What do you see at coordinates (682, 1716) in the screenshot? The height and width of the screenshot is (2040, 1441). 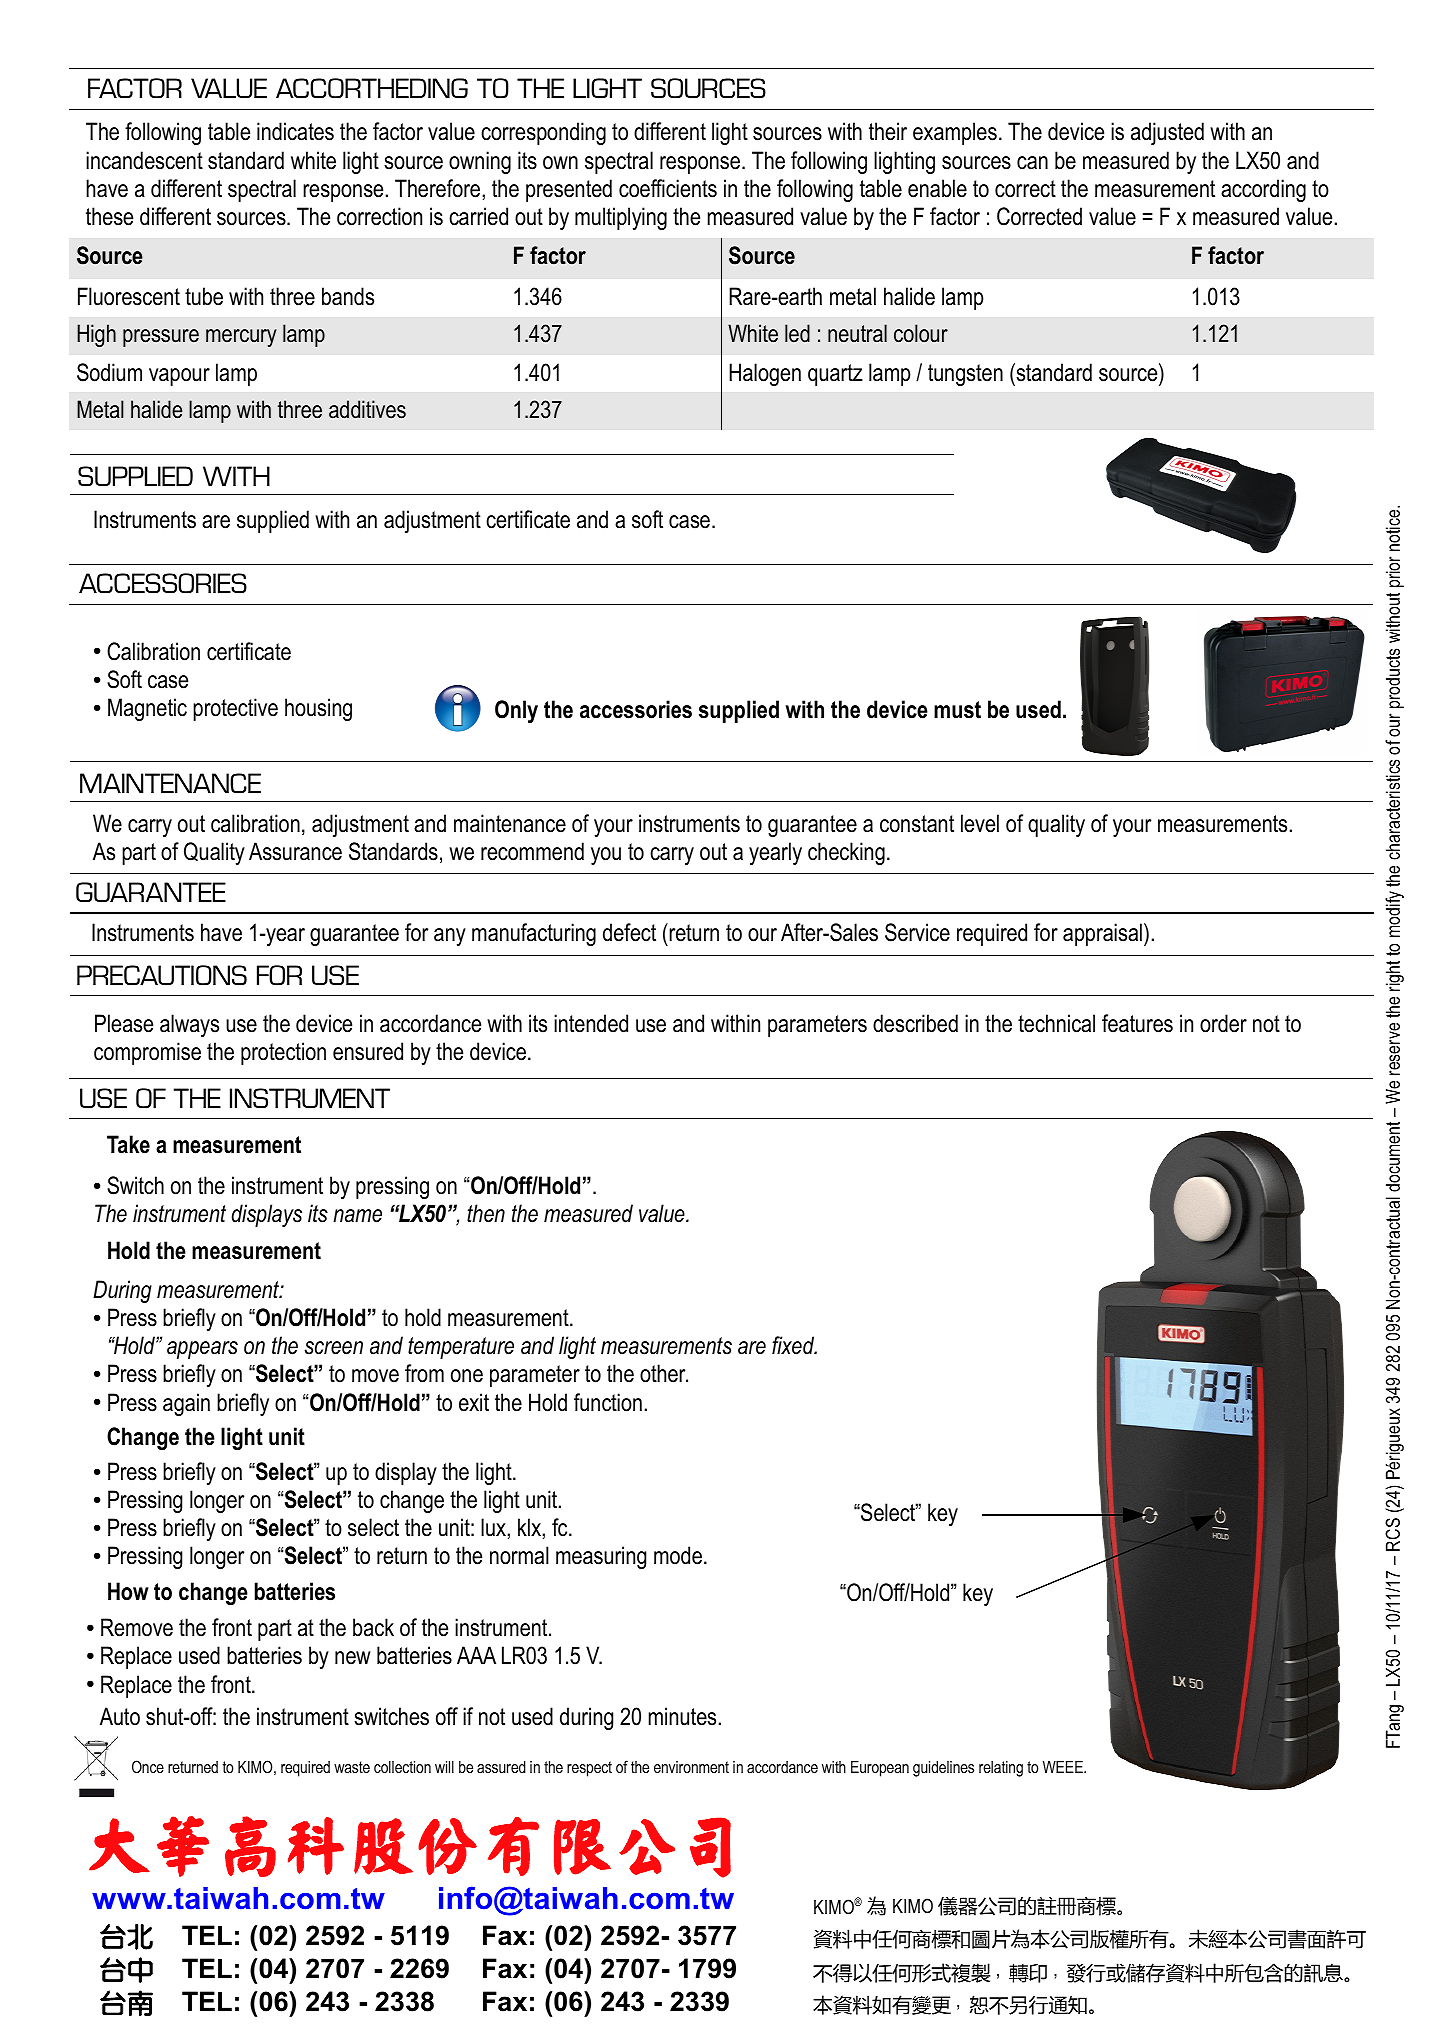 I see `minutes` at bounding box center [682, 1716].
